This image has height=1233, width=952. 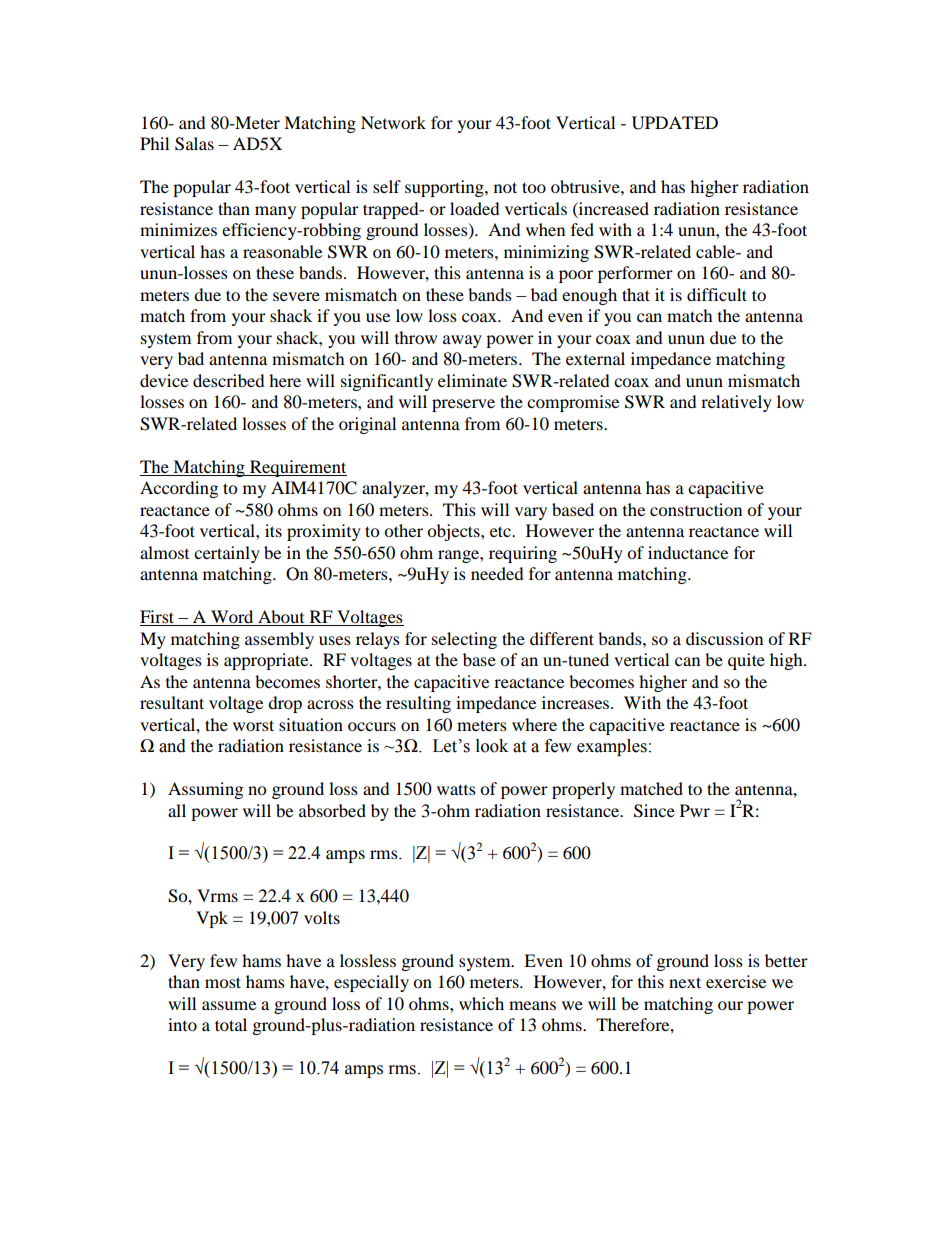 What do you see at coordinates (688, 552) in the image?
I see `inductance` at bounding box center [688, 552].
